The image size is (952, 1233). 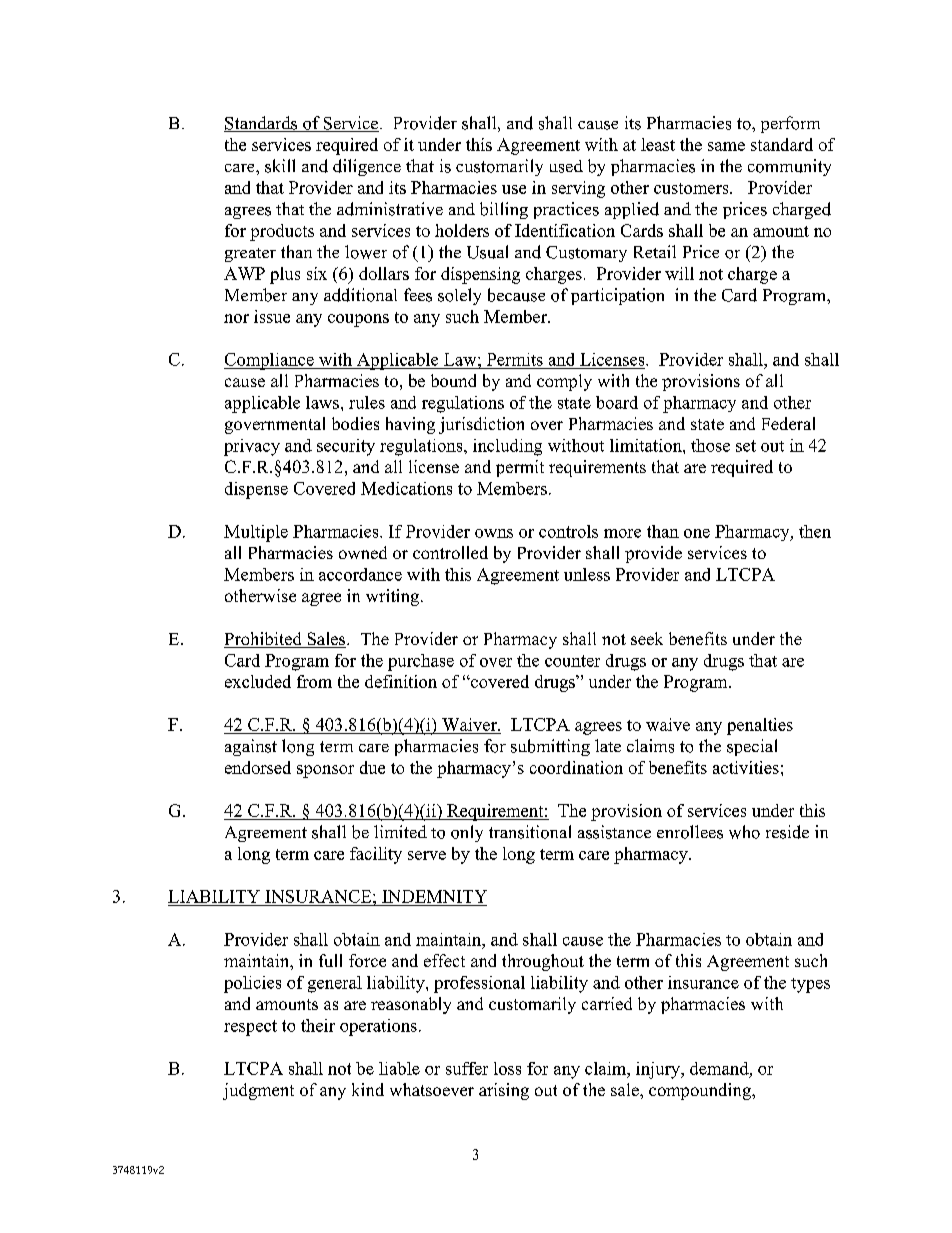 I want to click on security, so click(x=346, y=447).
